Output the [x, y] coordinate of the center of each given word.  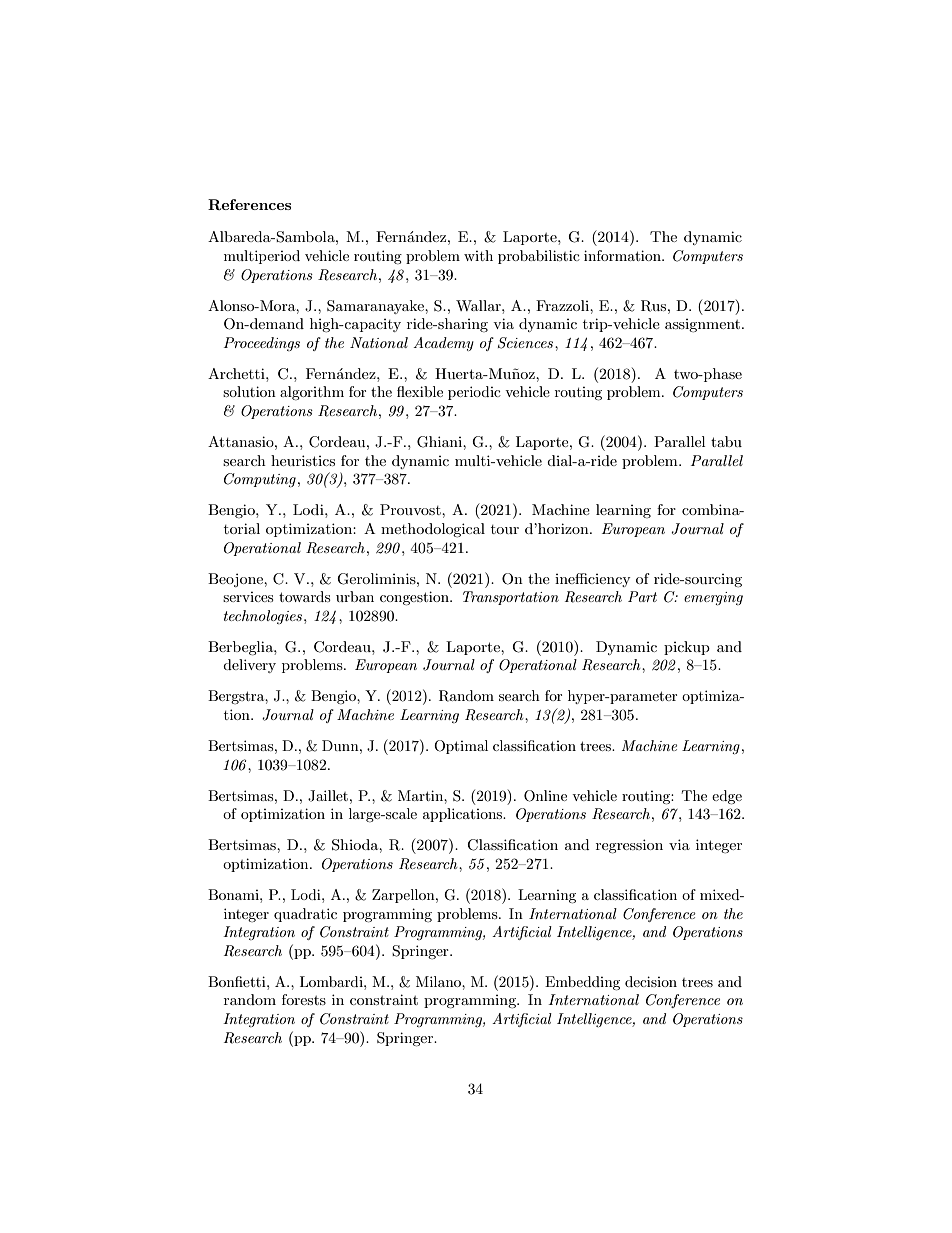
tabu [726, 441]
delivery [249, 666]
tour [505, 529]
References [249, 204]
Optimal [461, 747]
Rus [655, 306]
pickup [687, 648]
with [478, 255]
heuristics [303, 460]
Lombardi [332, 981]
